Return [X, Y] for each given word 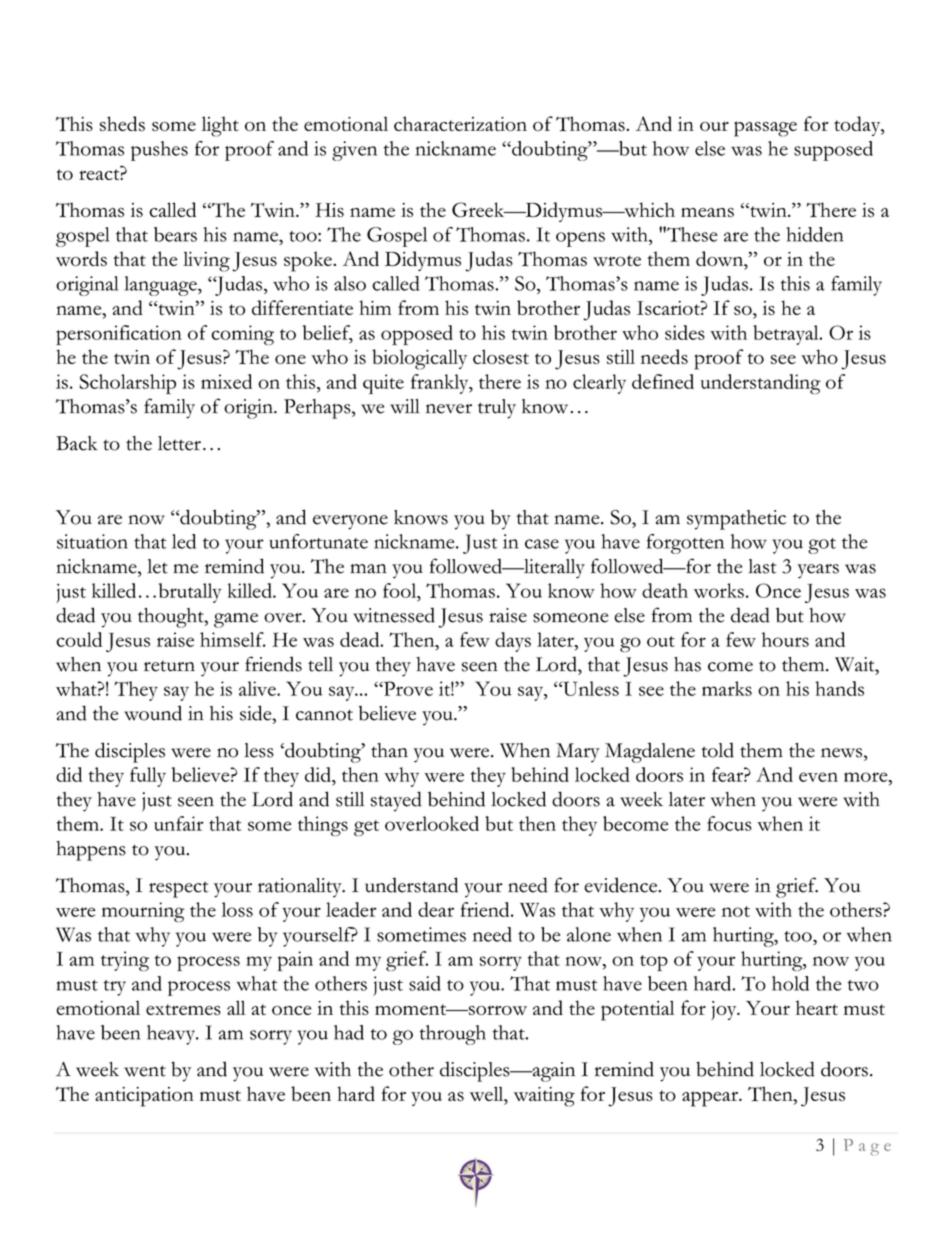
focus [729, 823]
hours [785, 639]
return [169, 666]
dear [436, 909]
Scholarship [128, 384]
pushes [159, 151]
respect [178, 890]
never [449, 409]
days [513, 642]
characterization [460, 123]
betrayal [787, 335]
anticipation [144, 1097]
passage [765, 129]
